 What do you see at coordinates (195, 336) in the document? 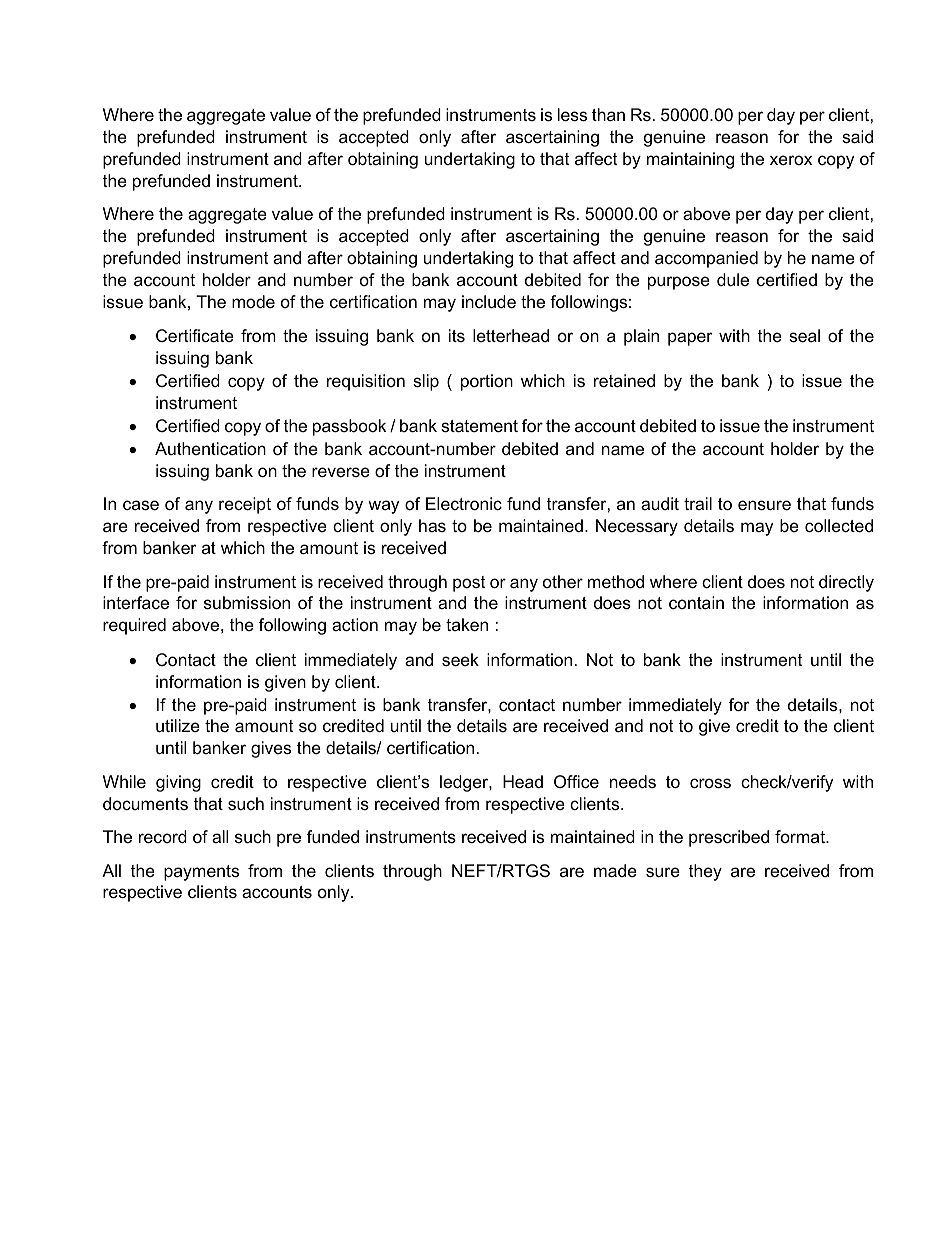
I see `Certificate` at bounding box center [195, 336].
